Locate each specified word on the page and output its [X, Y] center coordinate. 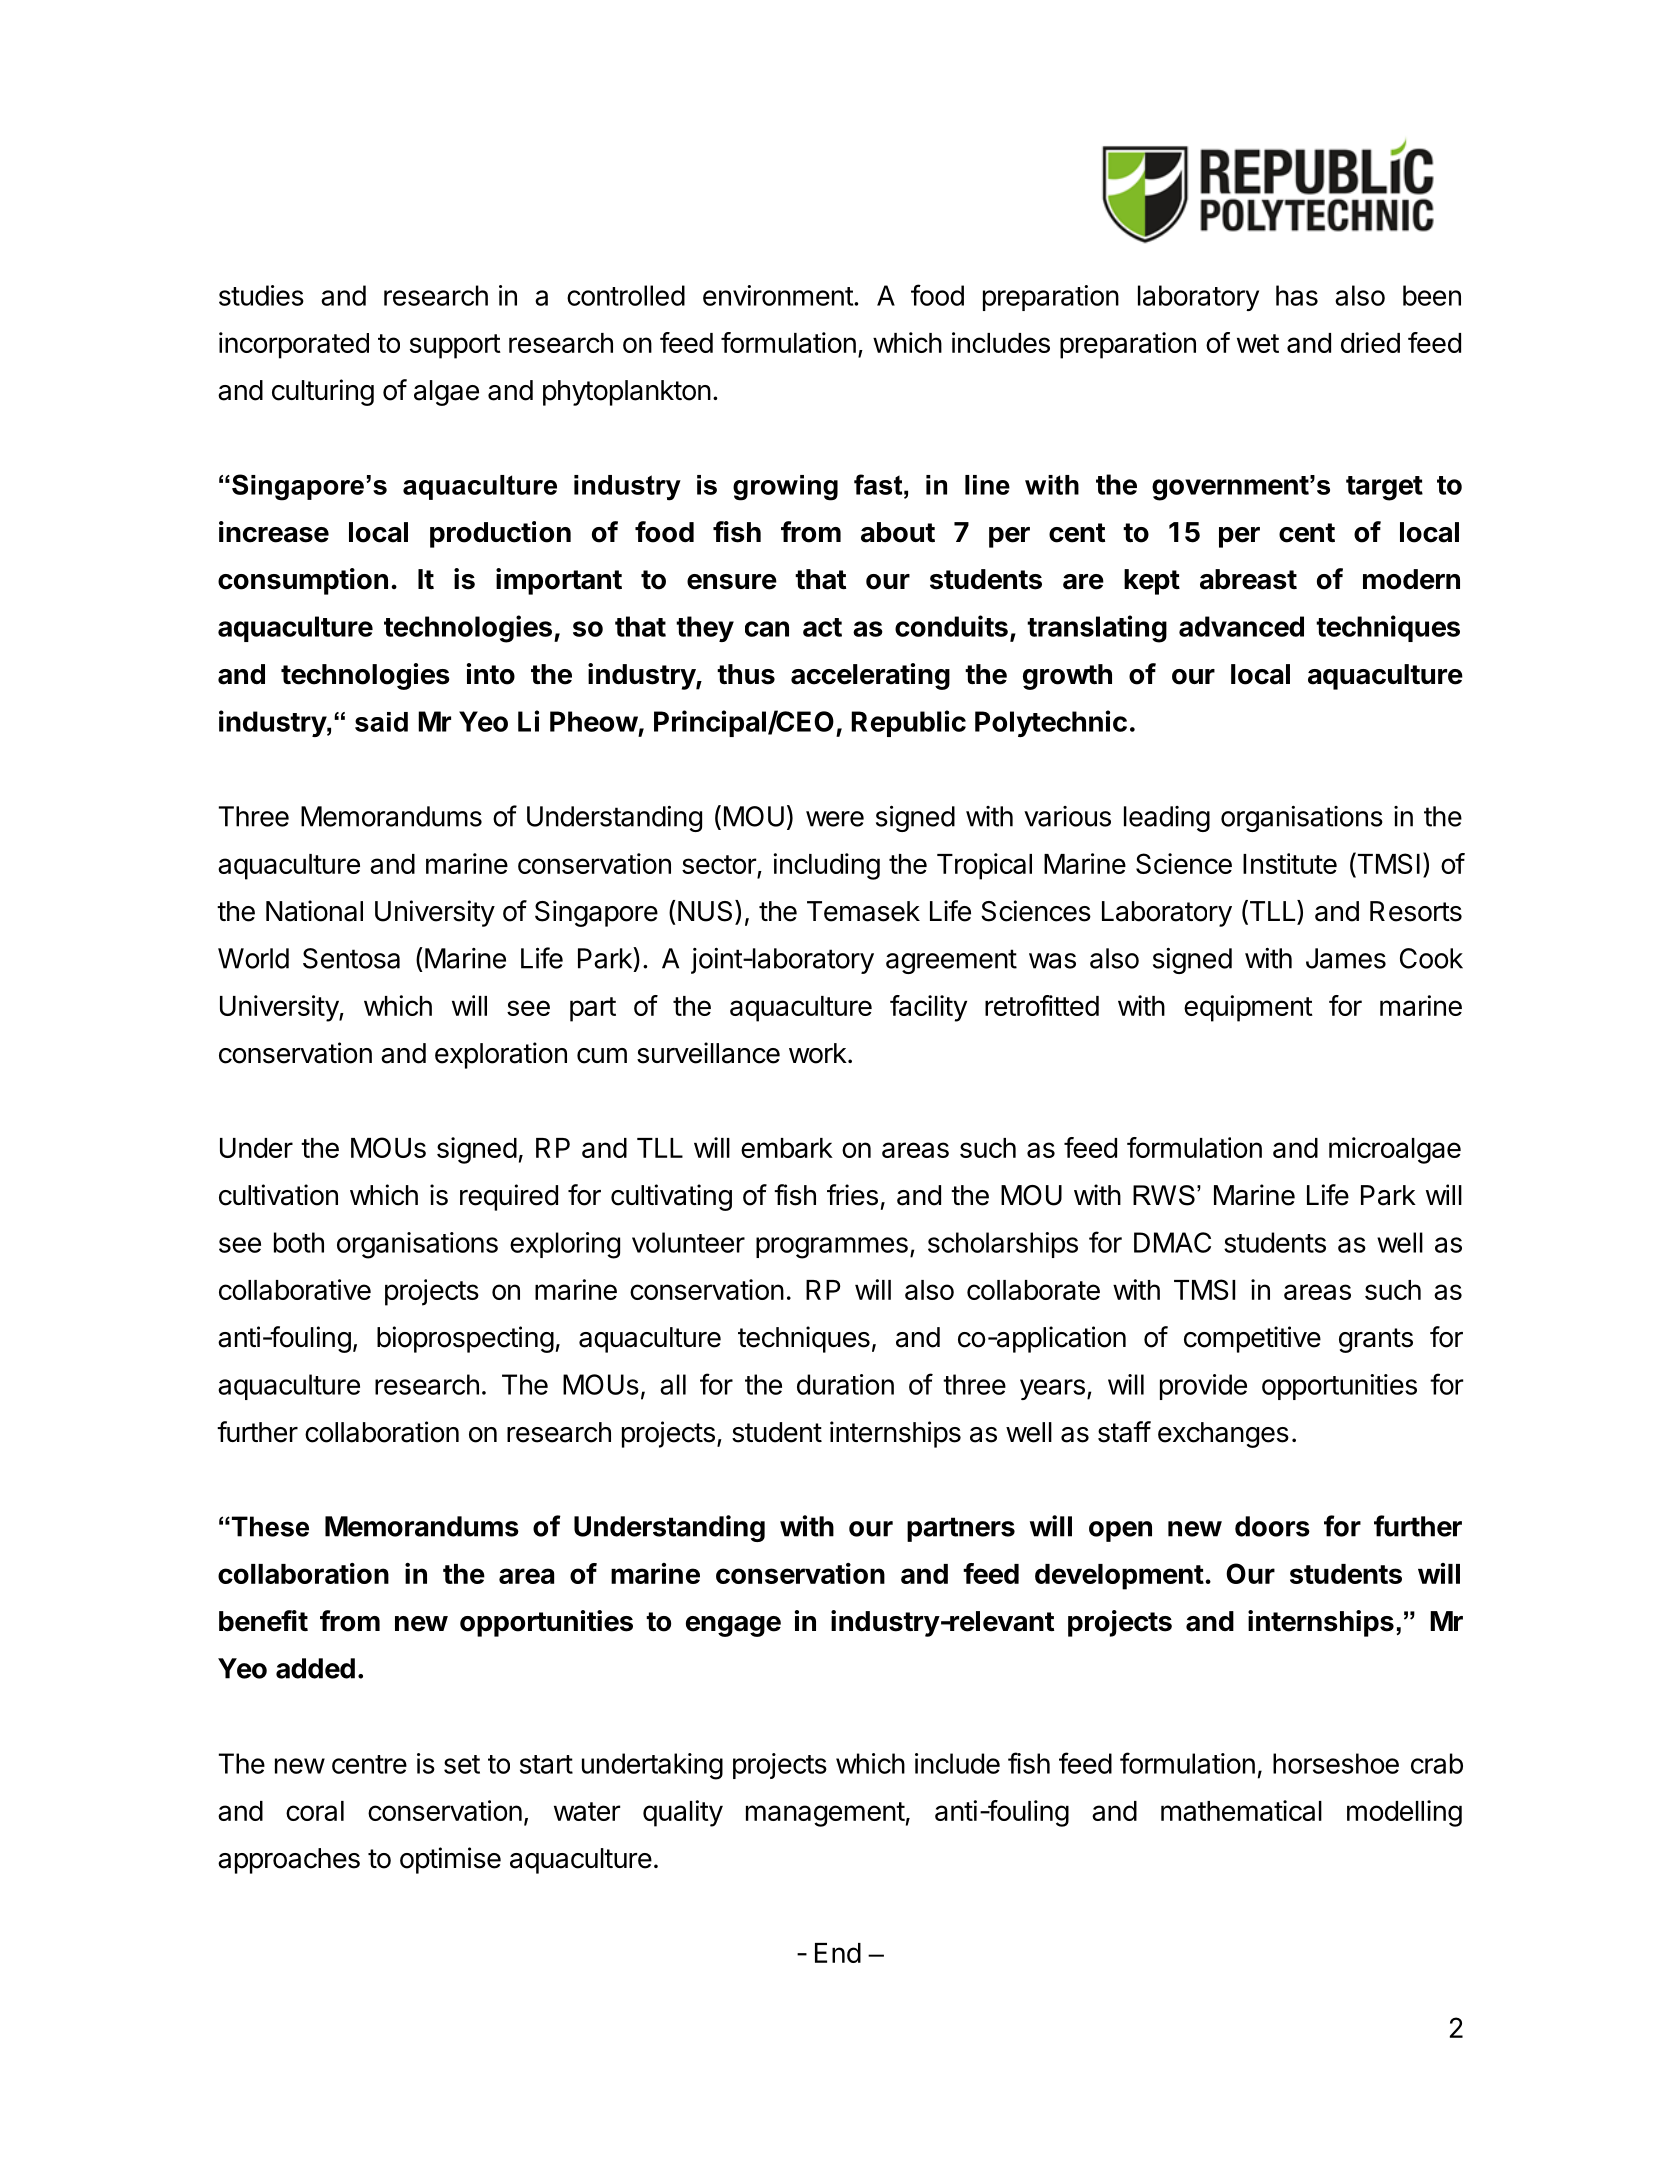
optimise [450, 1860]
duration [845, 1384]
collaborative [295, 1289]
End [838, 1953]
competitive [1252, 1339]
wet [1258, 343]
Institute [1290, 863]
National [314, 911]
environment [778, 295]
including [826, 866]
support [455, 346]
